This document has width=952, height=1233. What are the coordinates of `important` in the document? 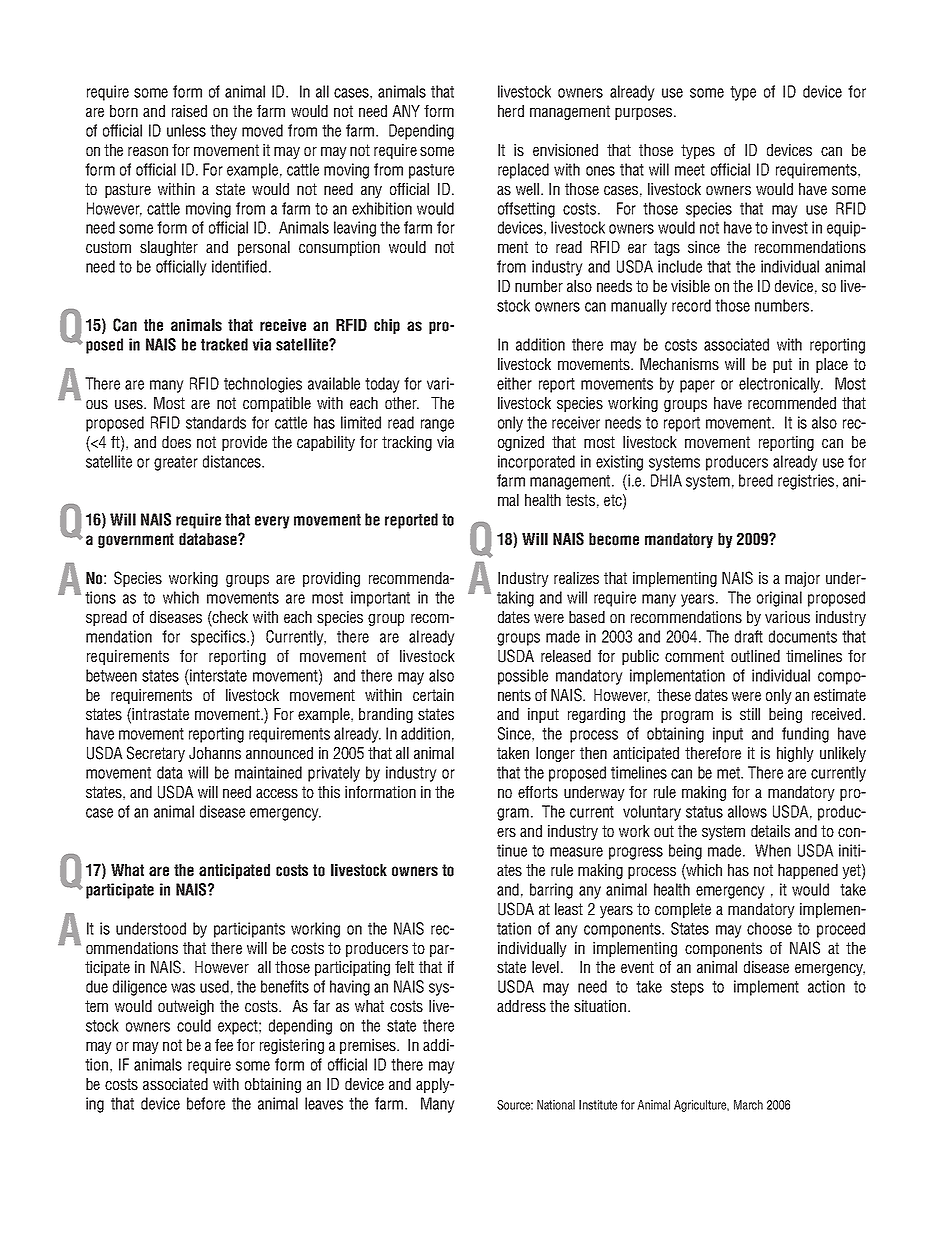 It's located at (380, 599).
